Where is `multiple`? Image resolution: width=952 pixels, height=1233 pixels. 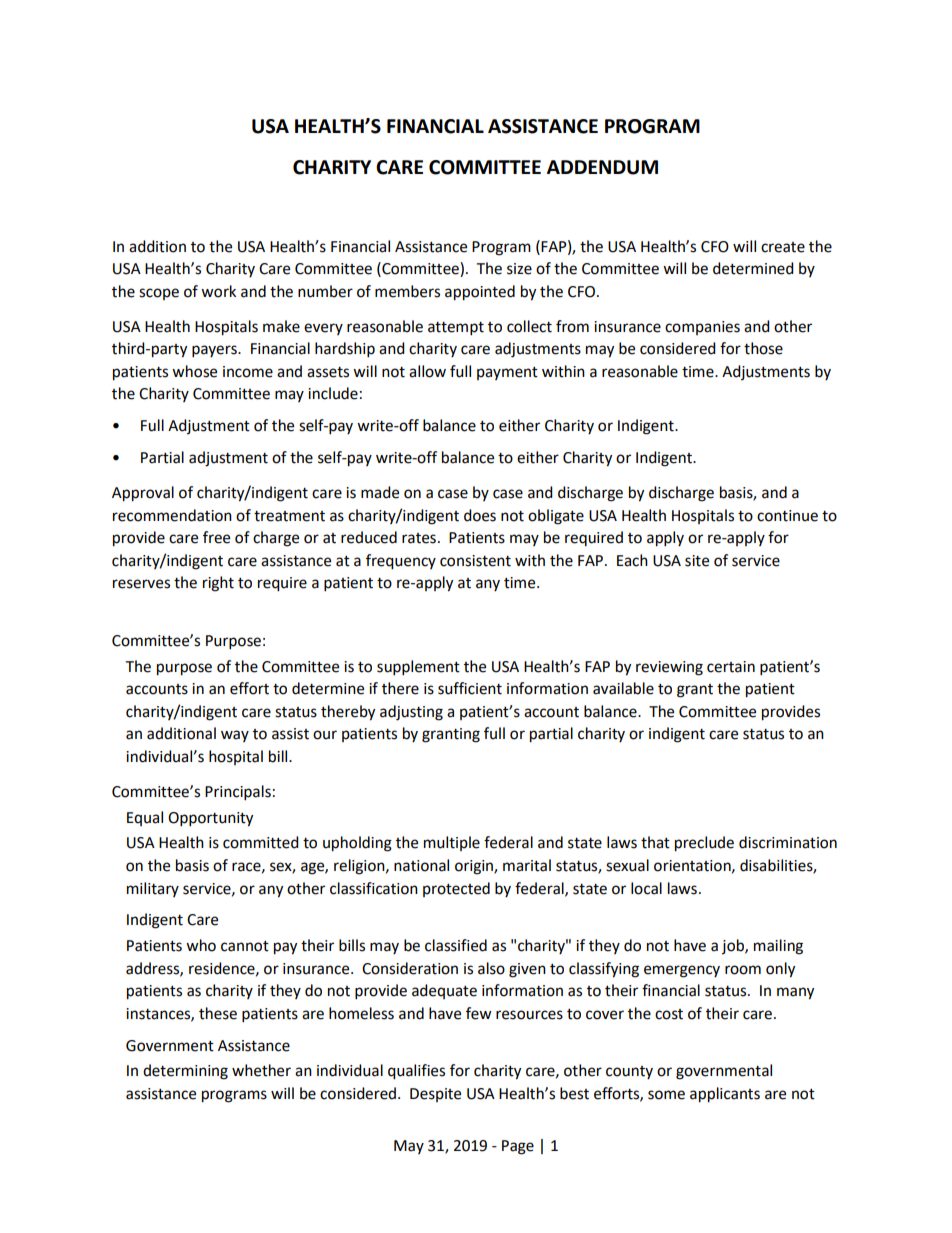 multiple is located at coordinates (452, 843).
